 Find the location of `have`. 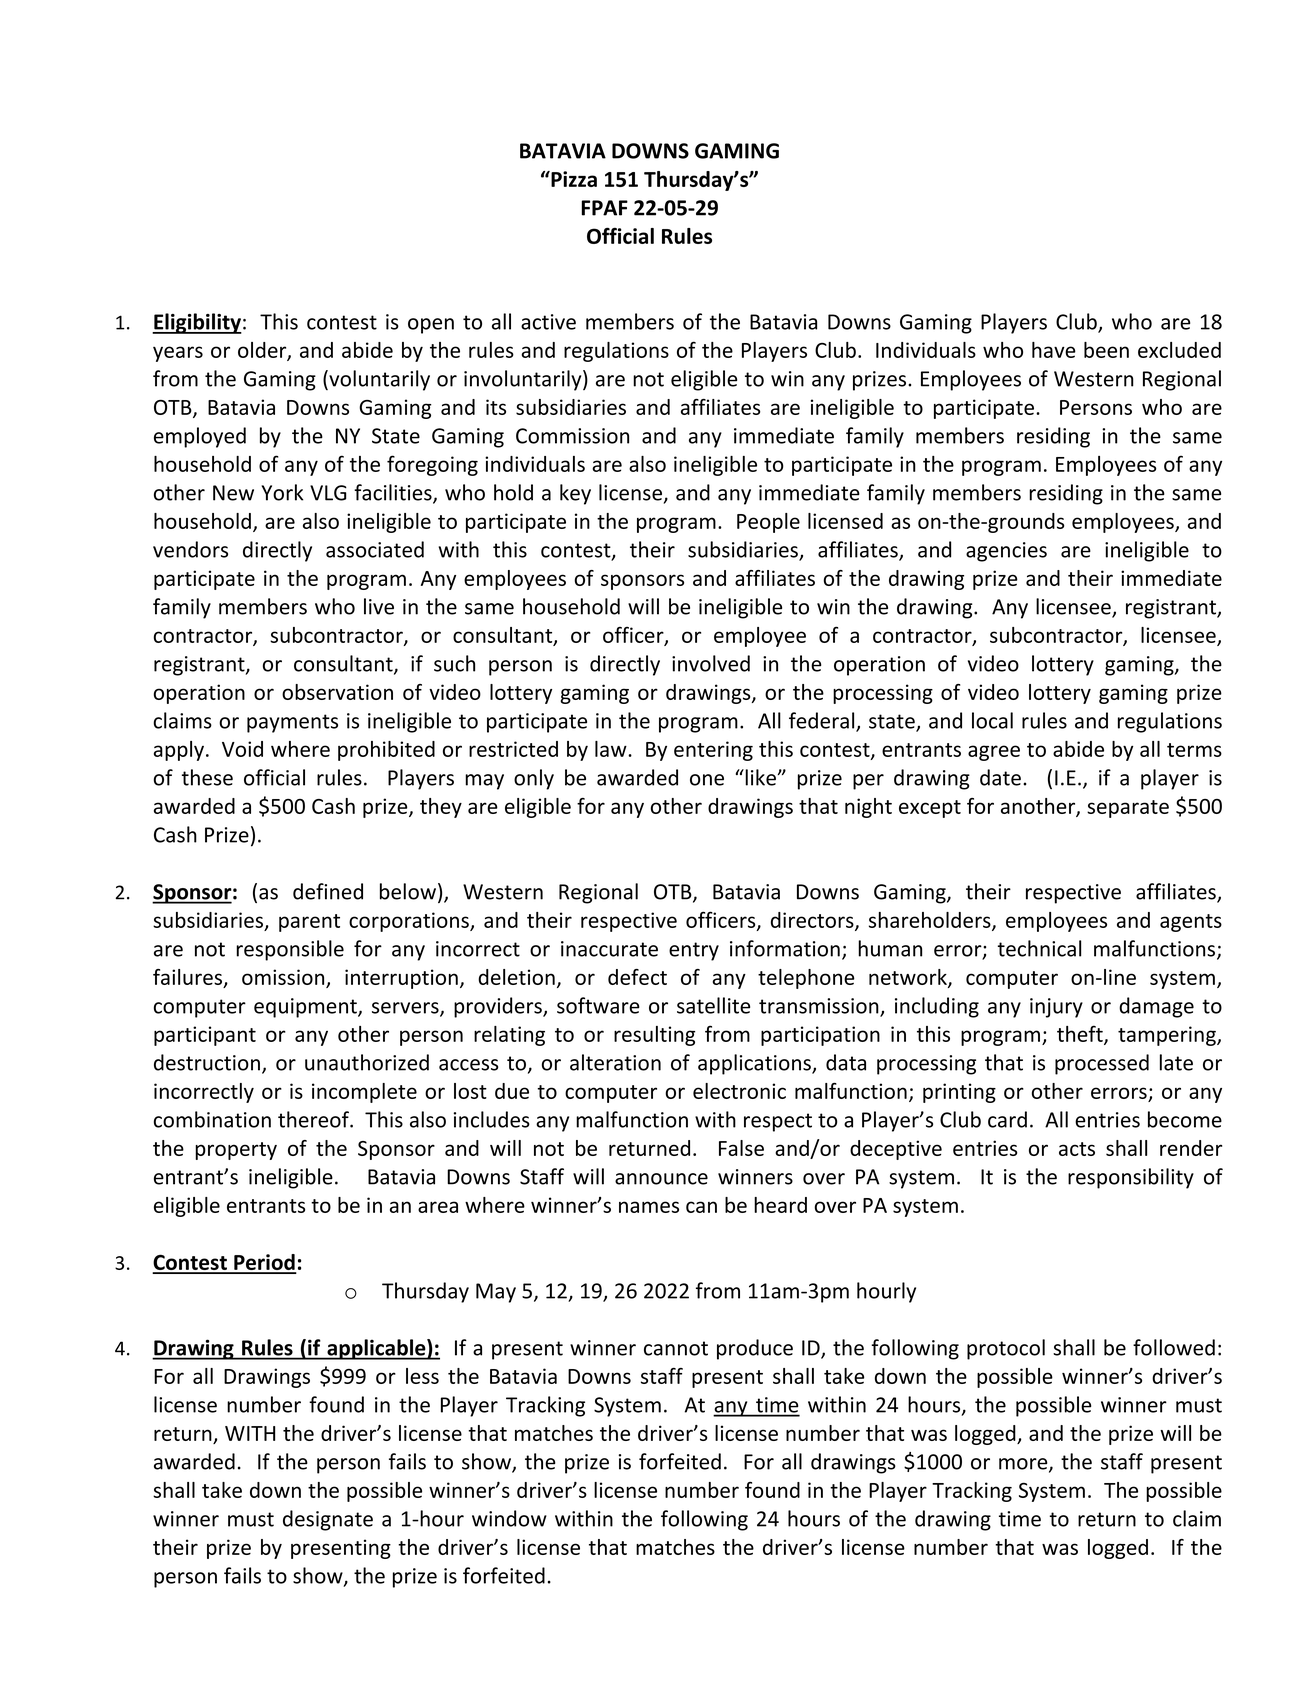

have is located at coordinates (1054, 350).
